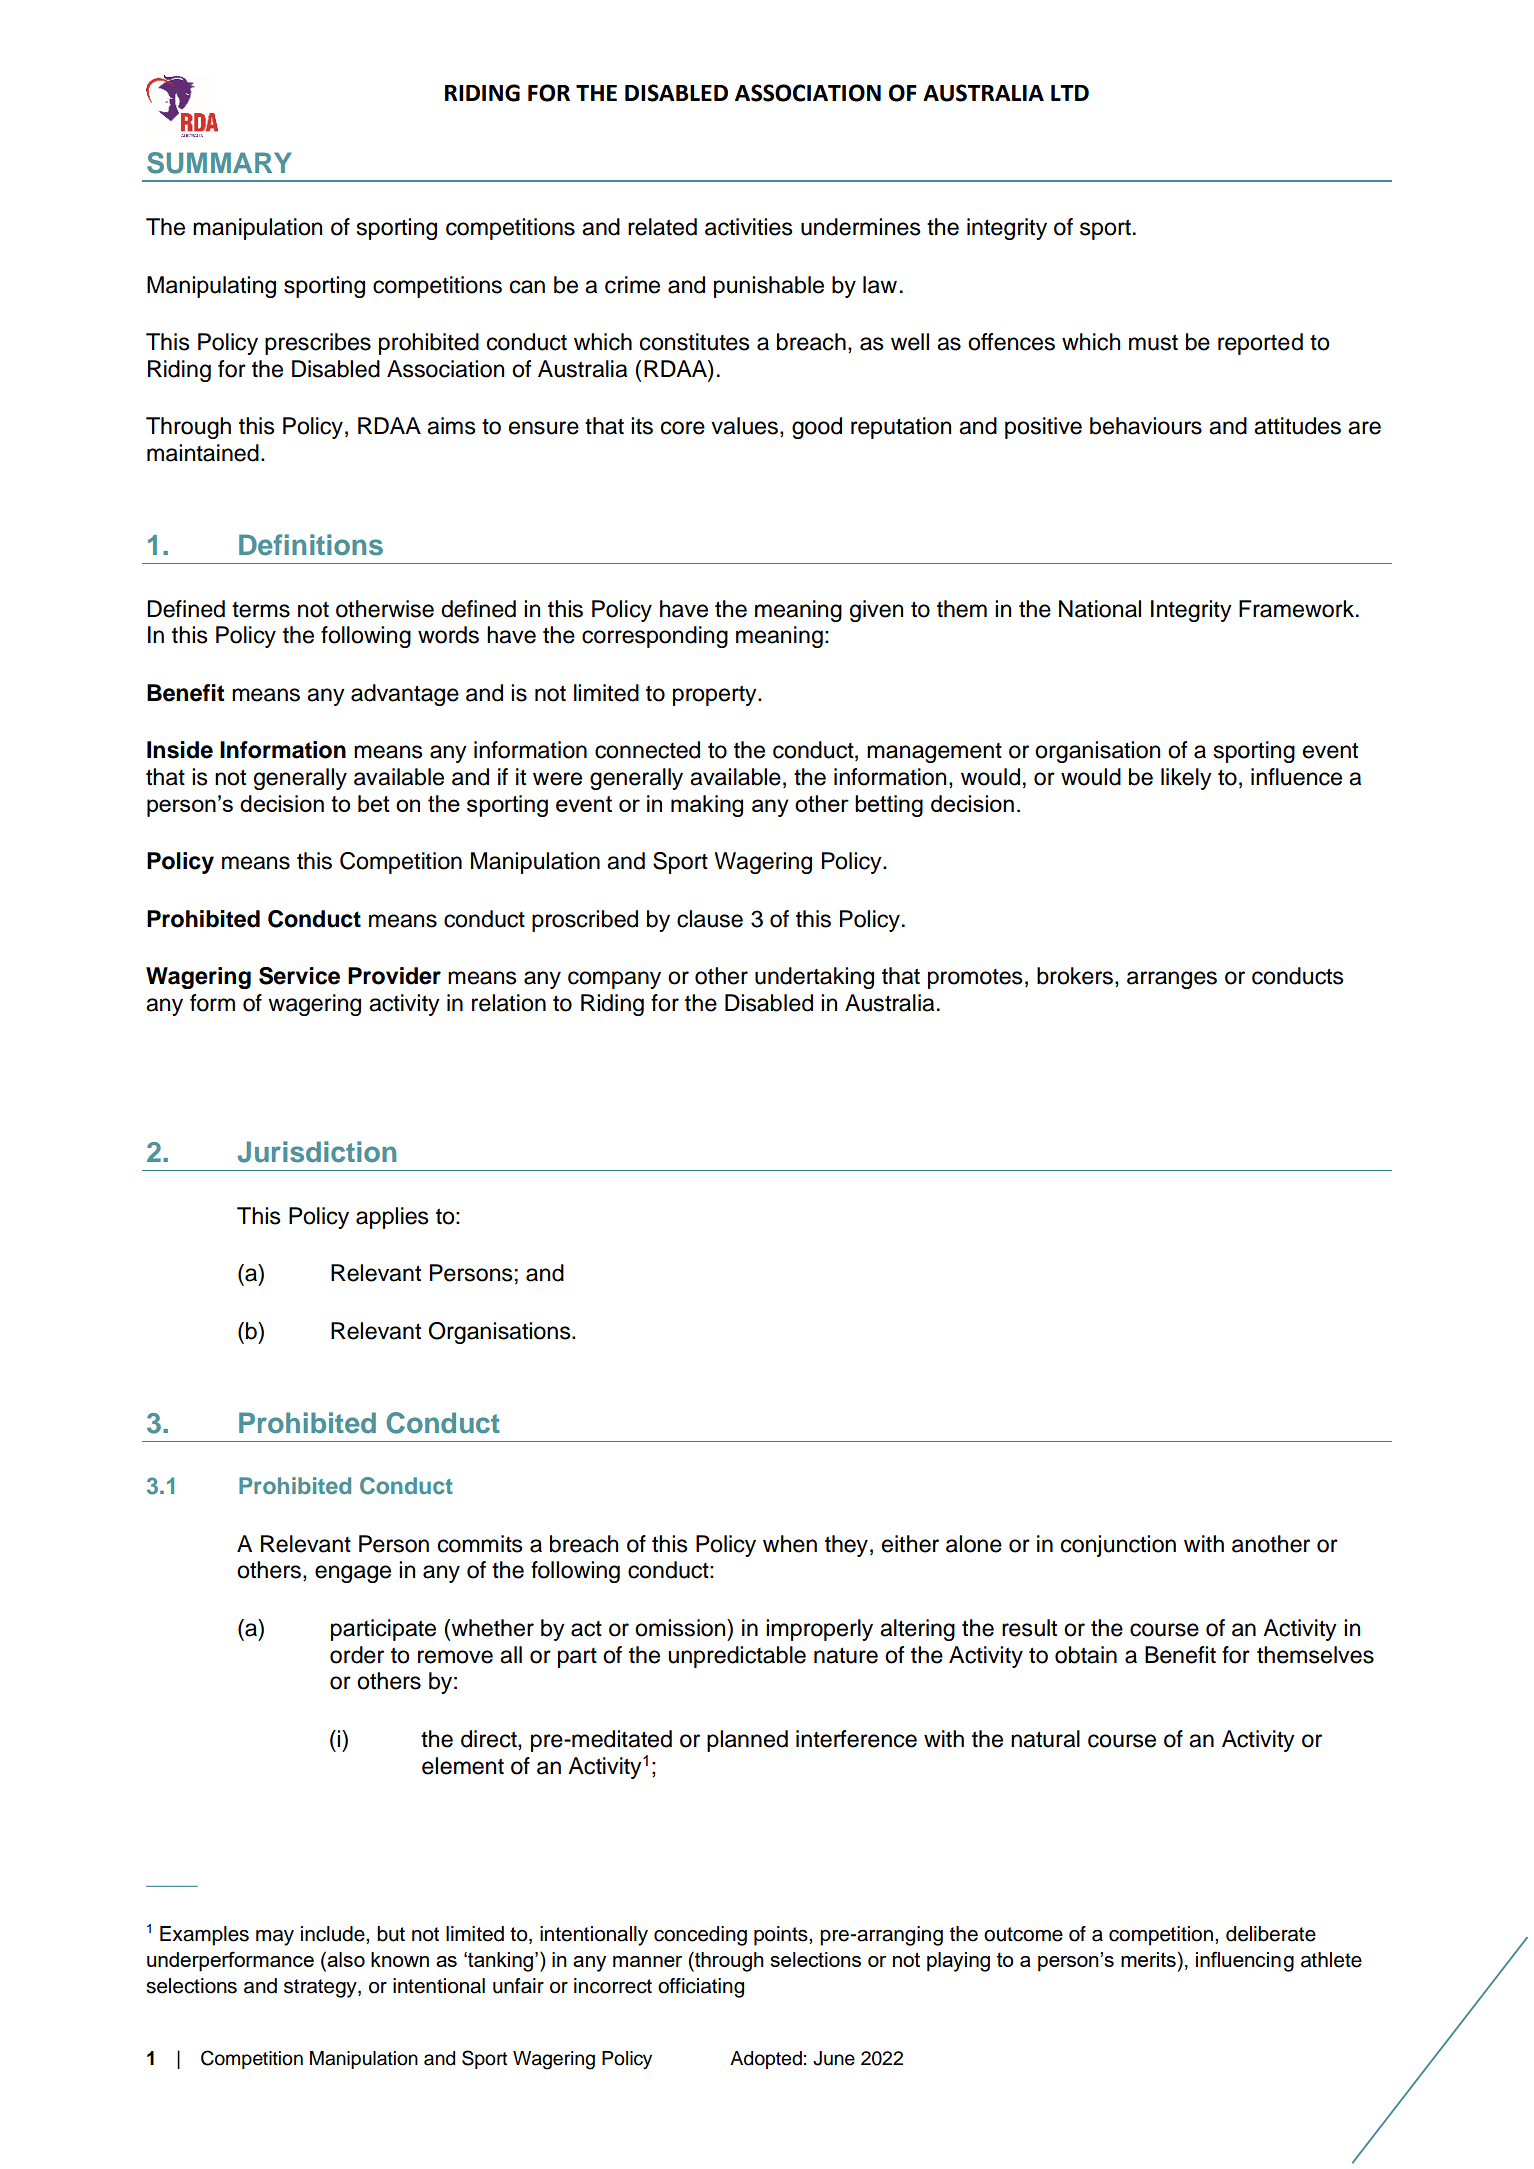 This screenshot has height=2169, width=1534. Describe the element at coordinates (707, 806) in the screenshot. I see `making` at that location.
